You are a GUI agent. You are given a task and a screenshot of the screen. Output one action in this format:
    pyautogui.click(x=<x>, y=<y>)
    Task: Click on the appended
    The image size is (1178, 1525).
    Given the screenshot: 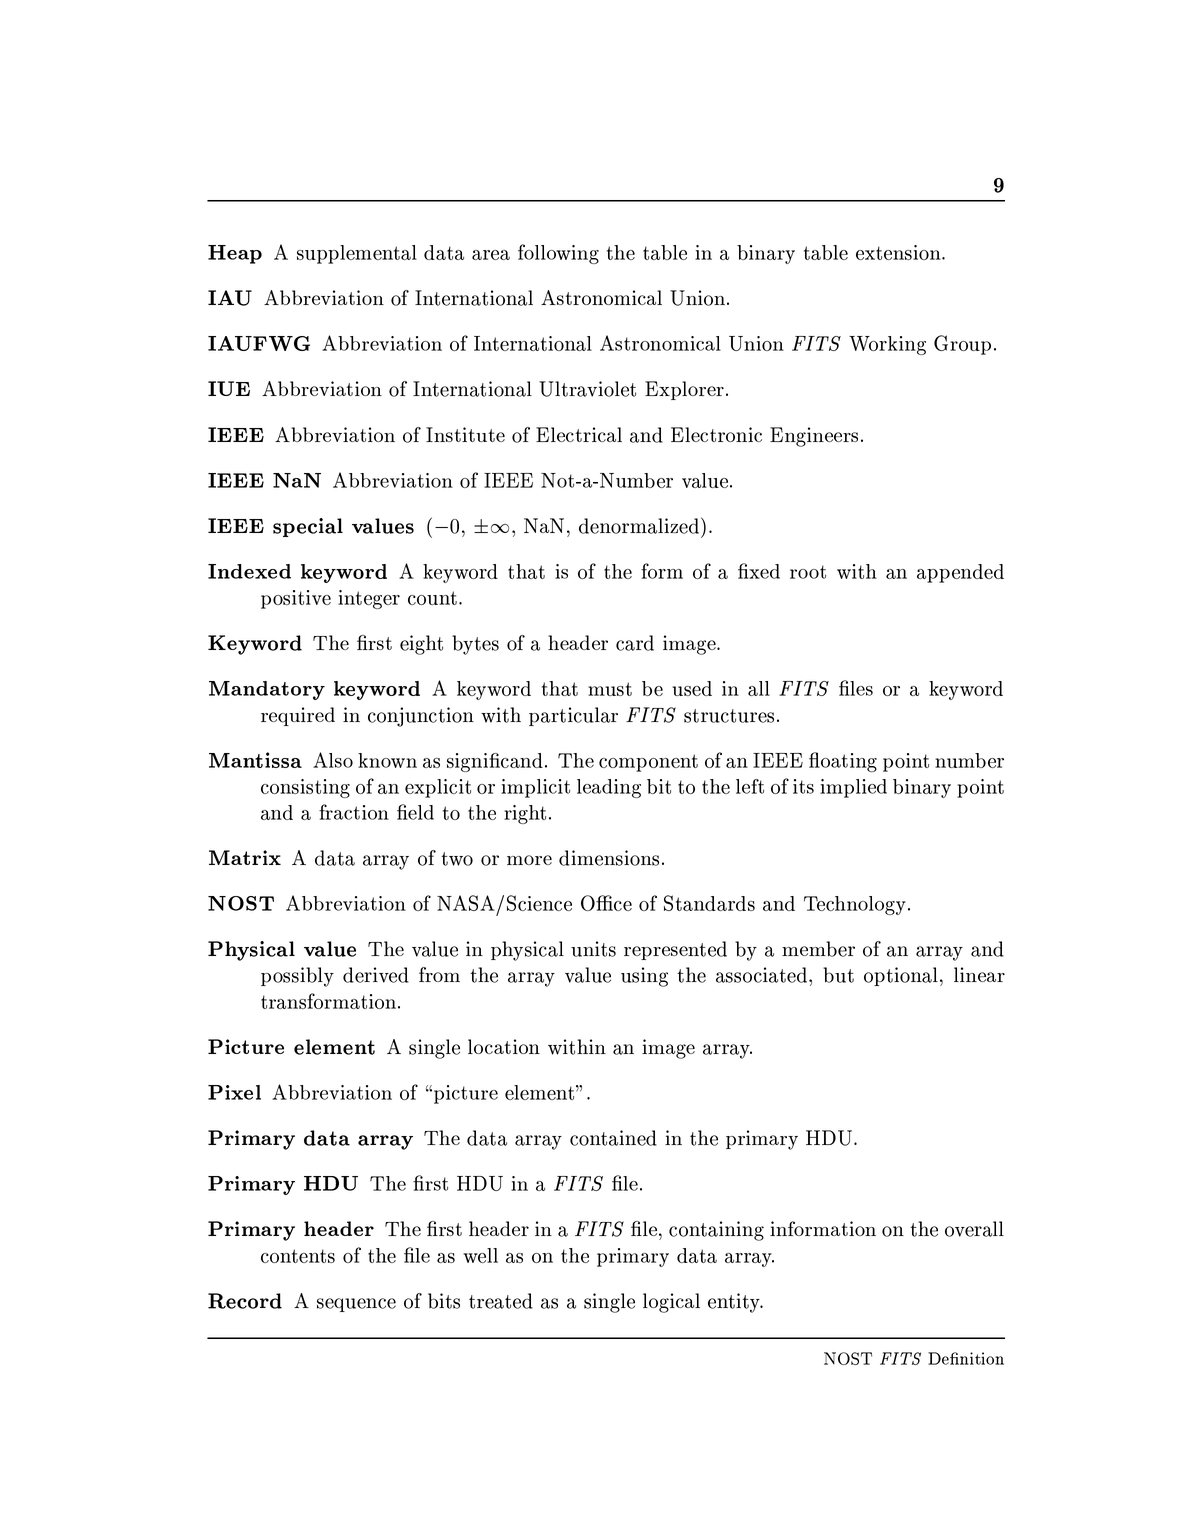 What is the action you would take?
    pyautogui.click(x=960, y=573)
